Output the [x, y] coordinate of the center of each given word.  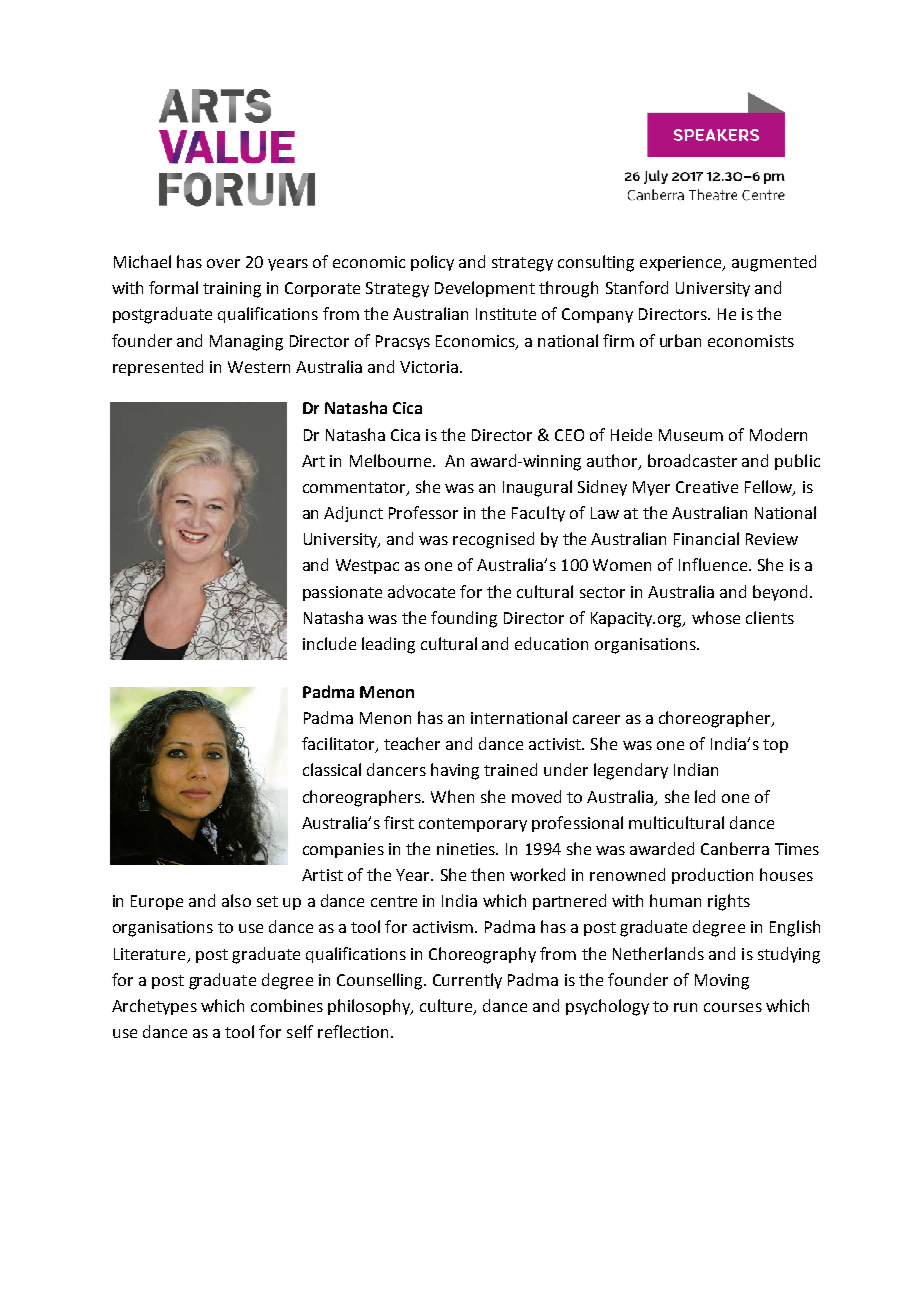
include [329, 643]
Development [485, 289]
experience [682, 263]
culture [447, 1007]
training [232, 290]
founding [464, 619]
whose [716, 617]
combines [287, 1005]
